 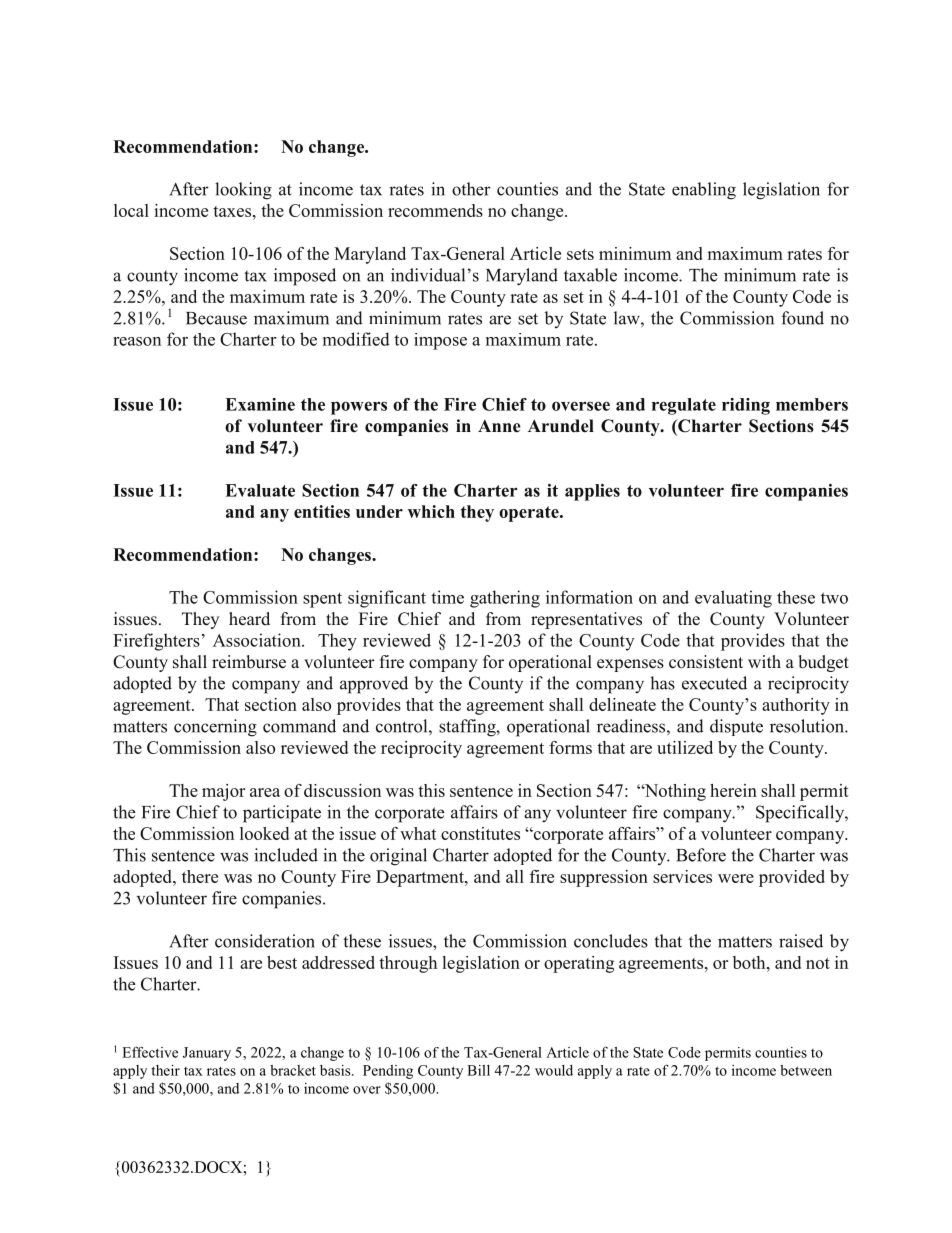 I want to click on with, so click(x=764, y=661).
